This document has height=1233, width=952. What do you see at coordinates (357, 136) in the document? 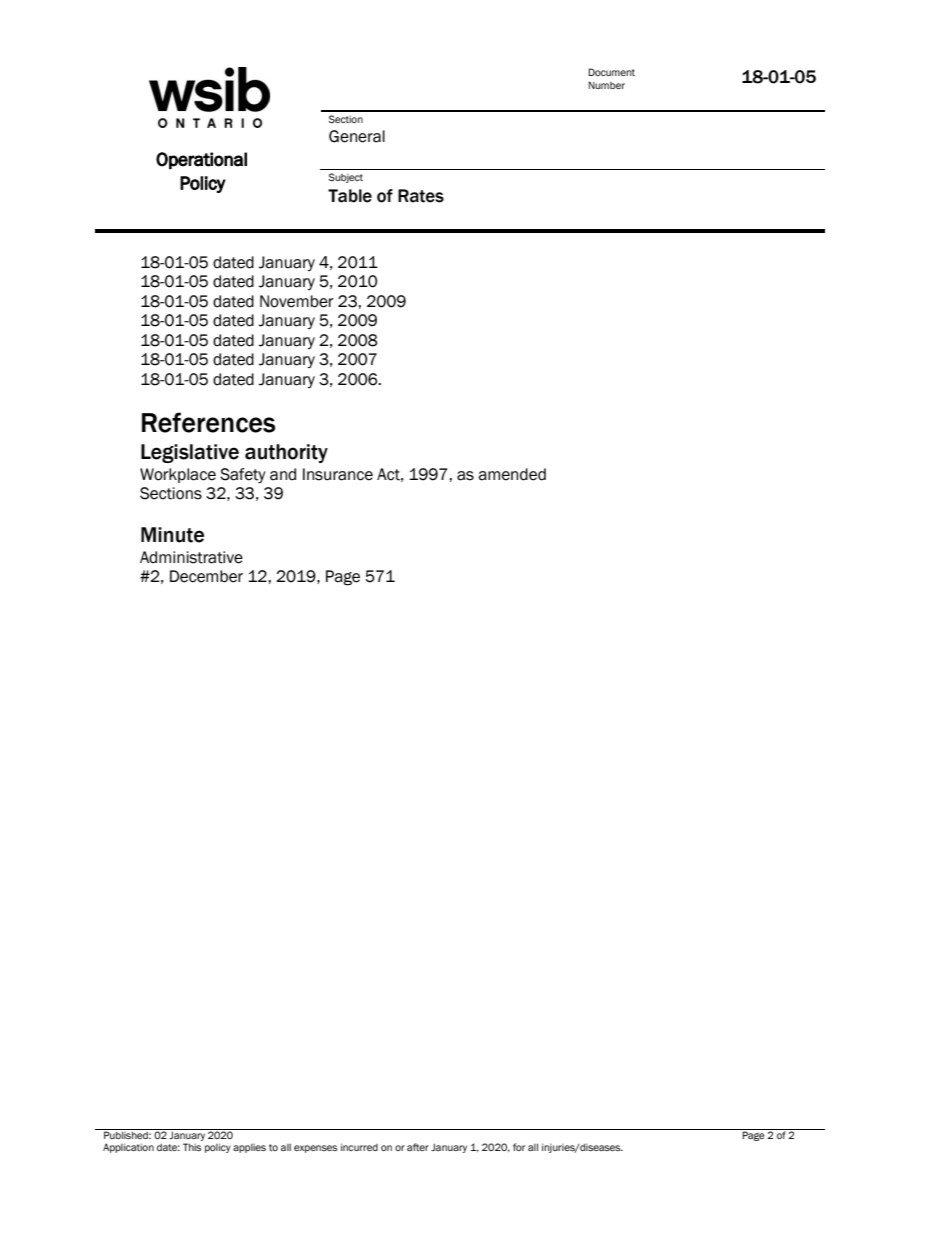
I see `General` at bounding box center [357, 136].
